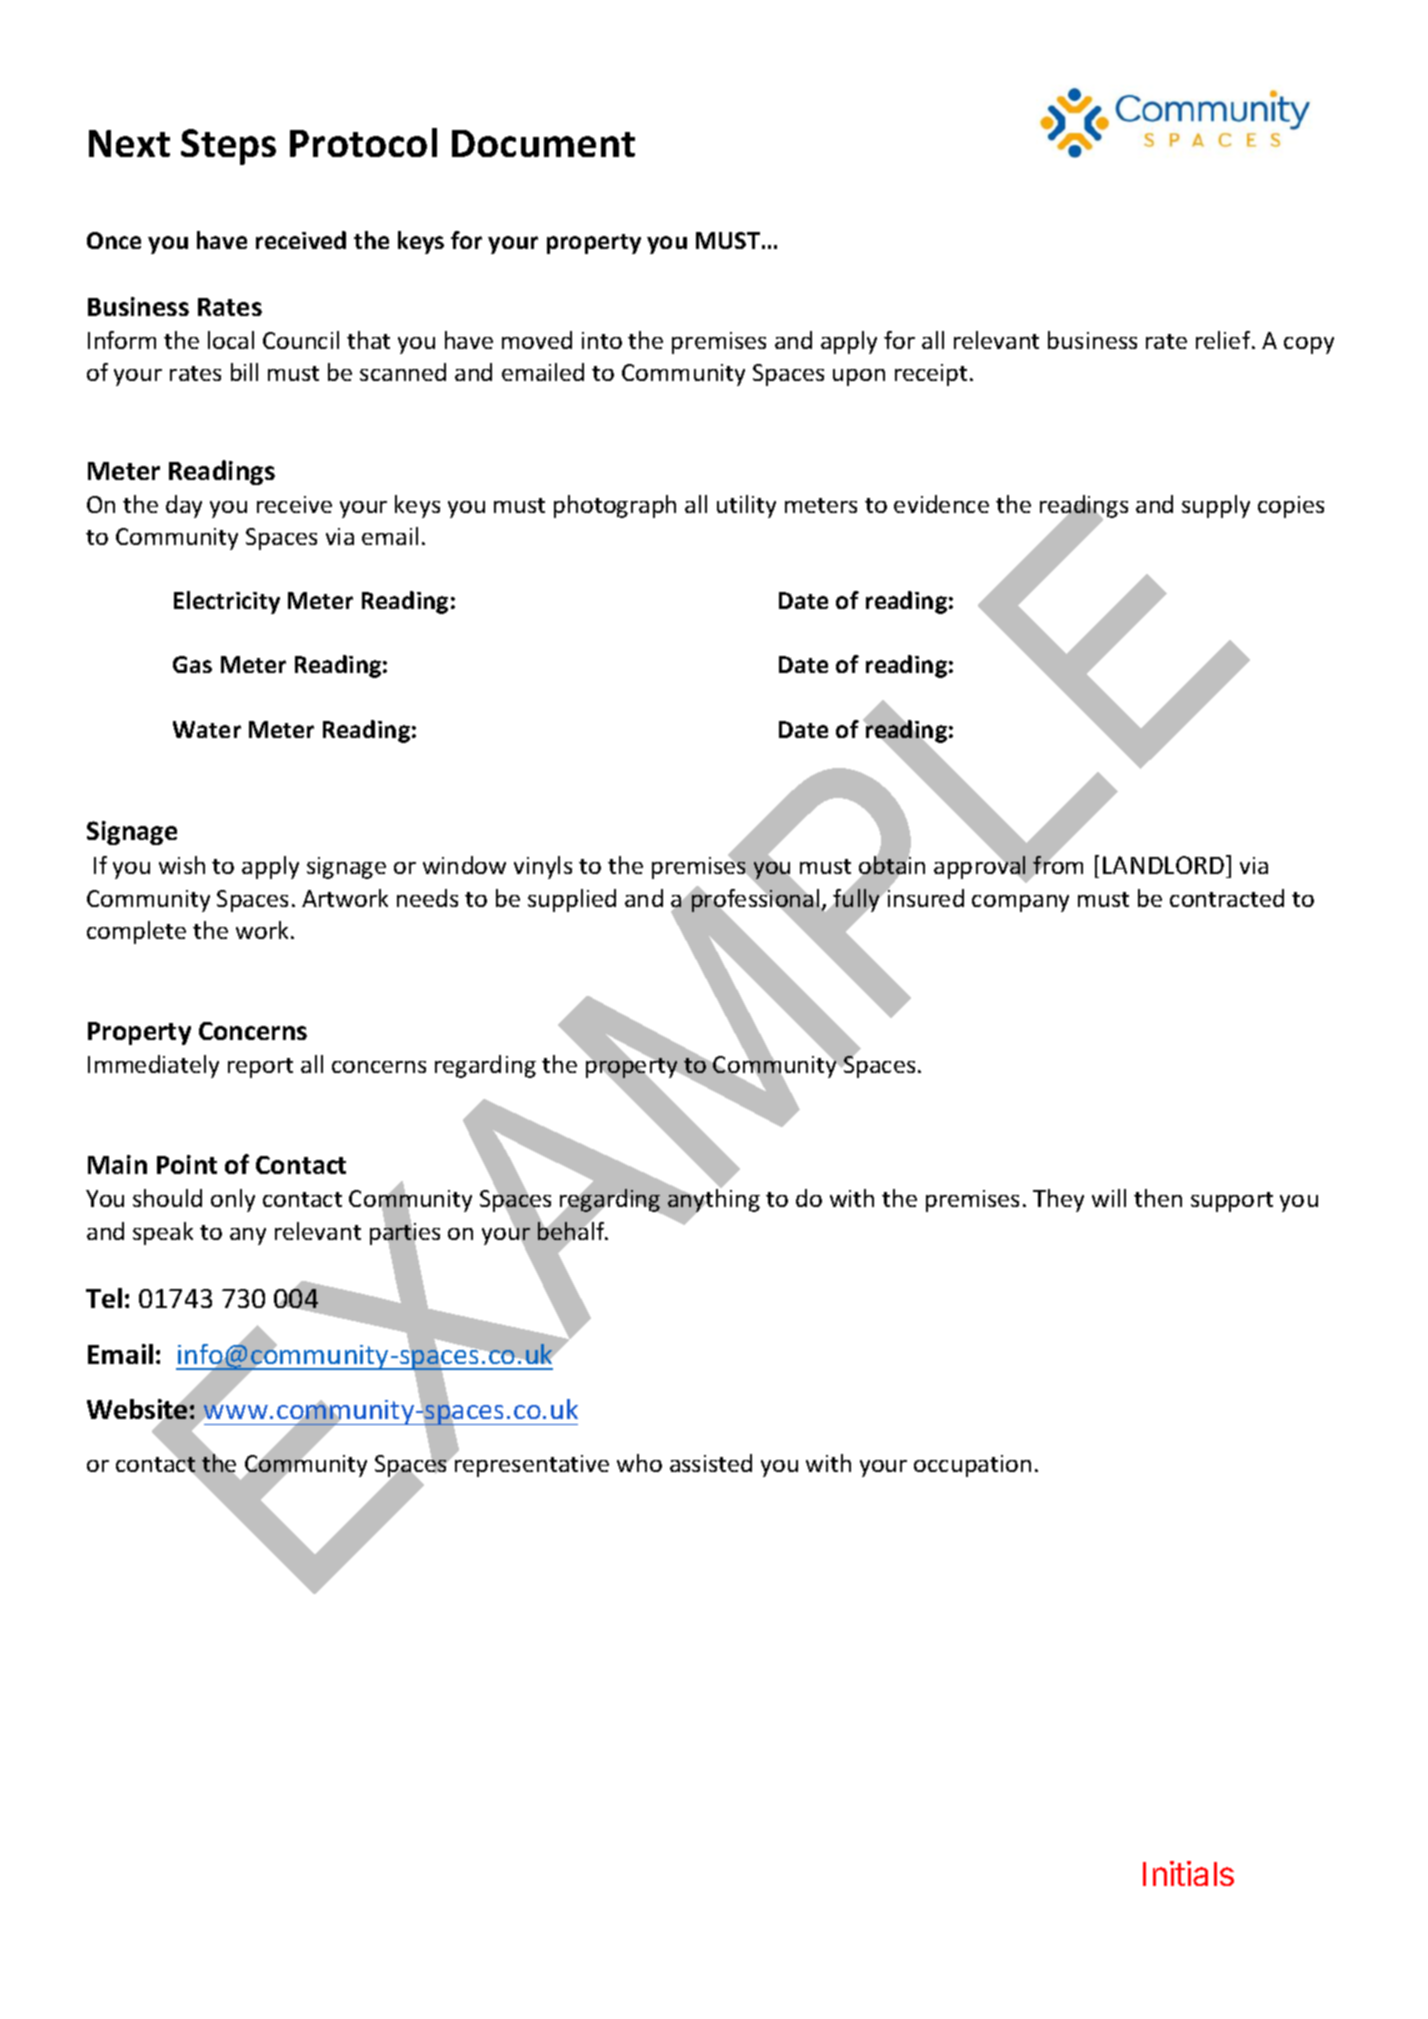 This page has width=1428, height=2019. I want to click on Steps, so click(228, 147).
